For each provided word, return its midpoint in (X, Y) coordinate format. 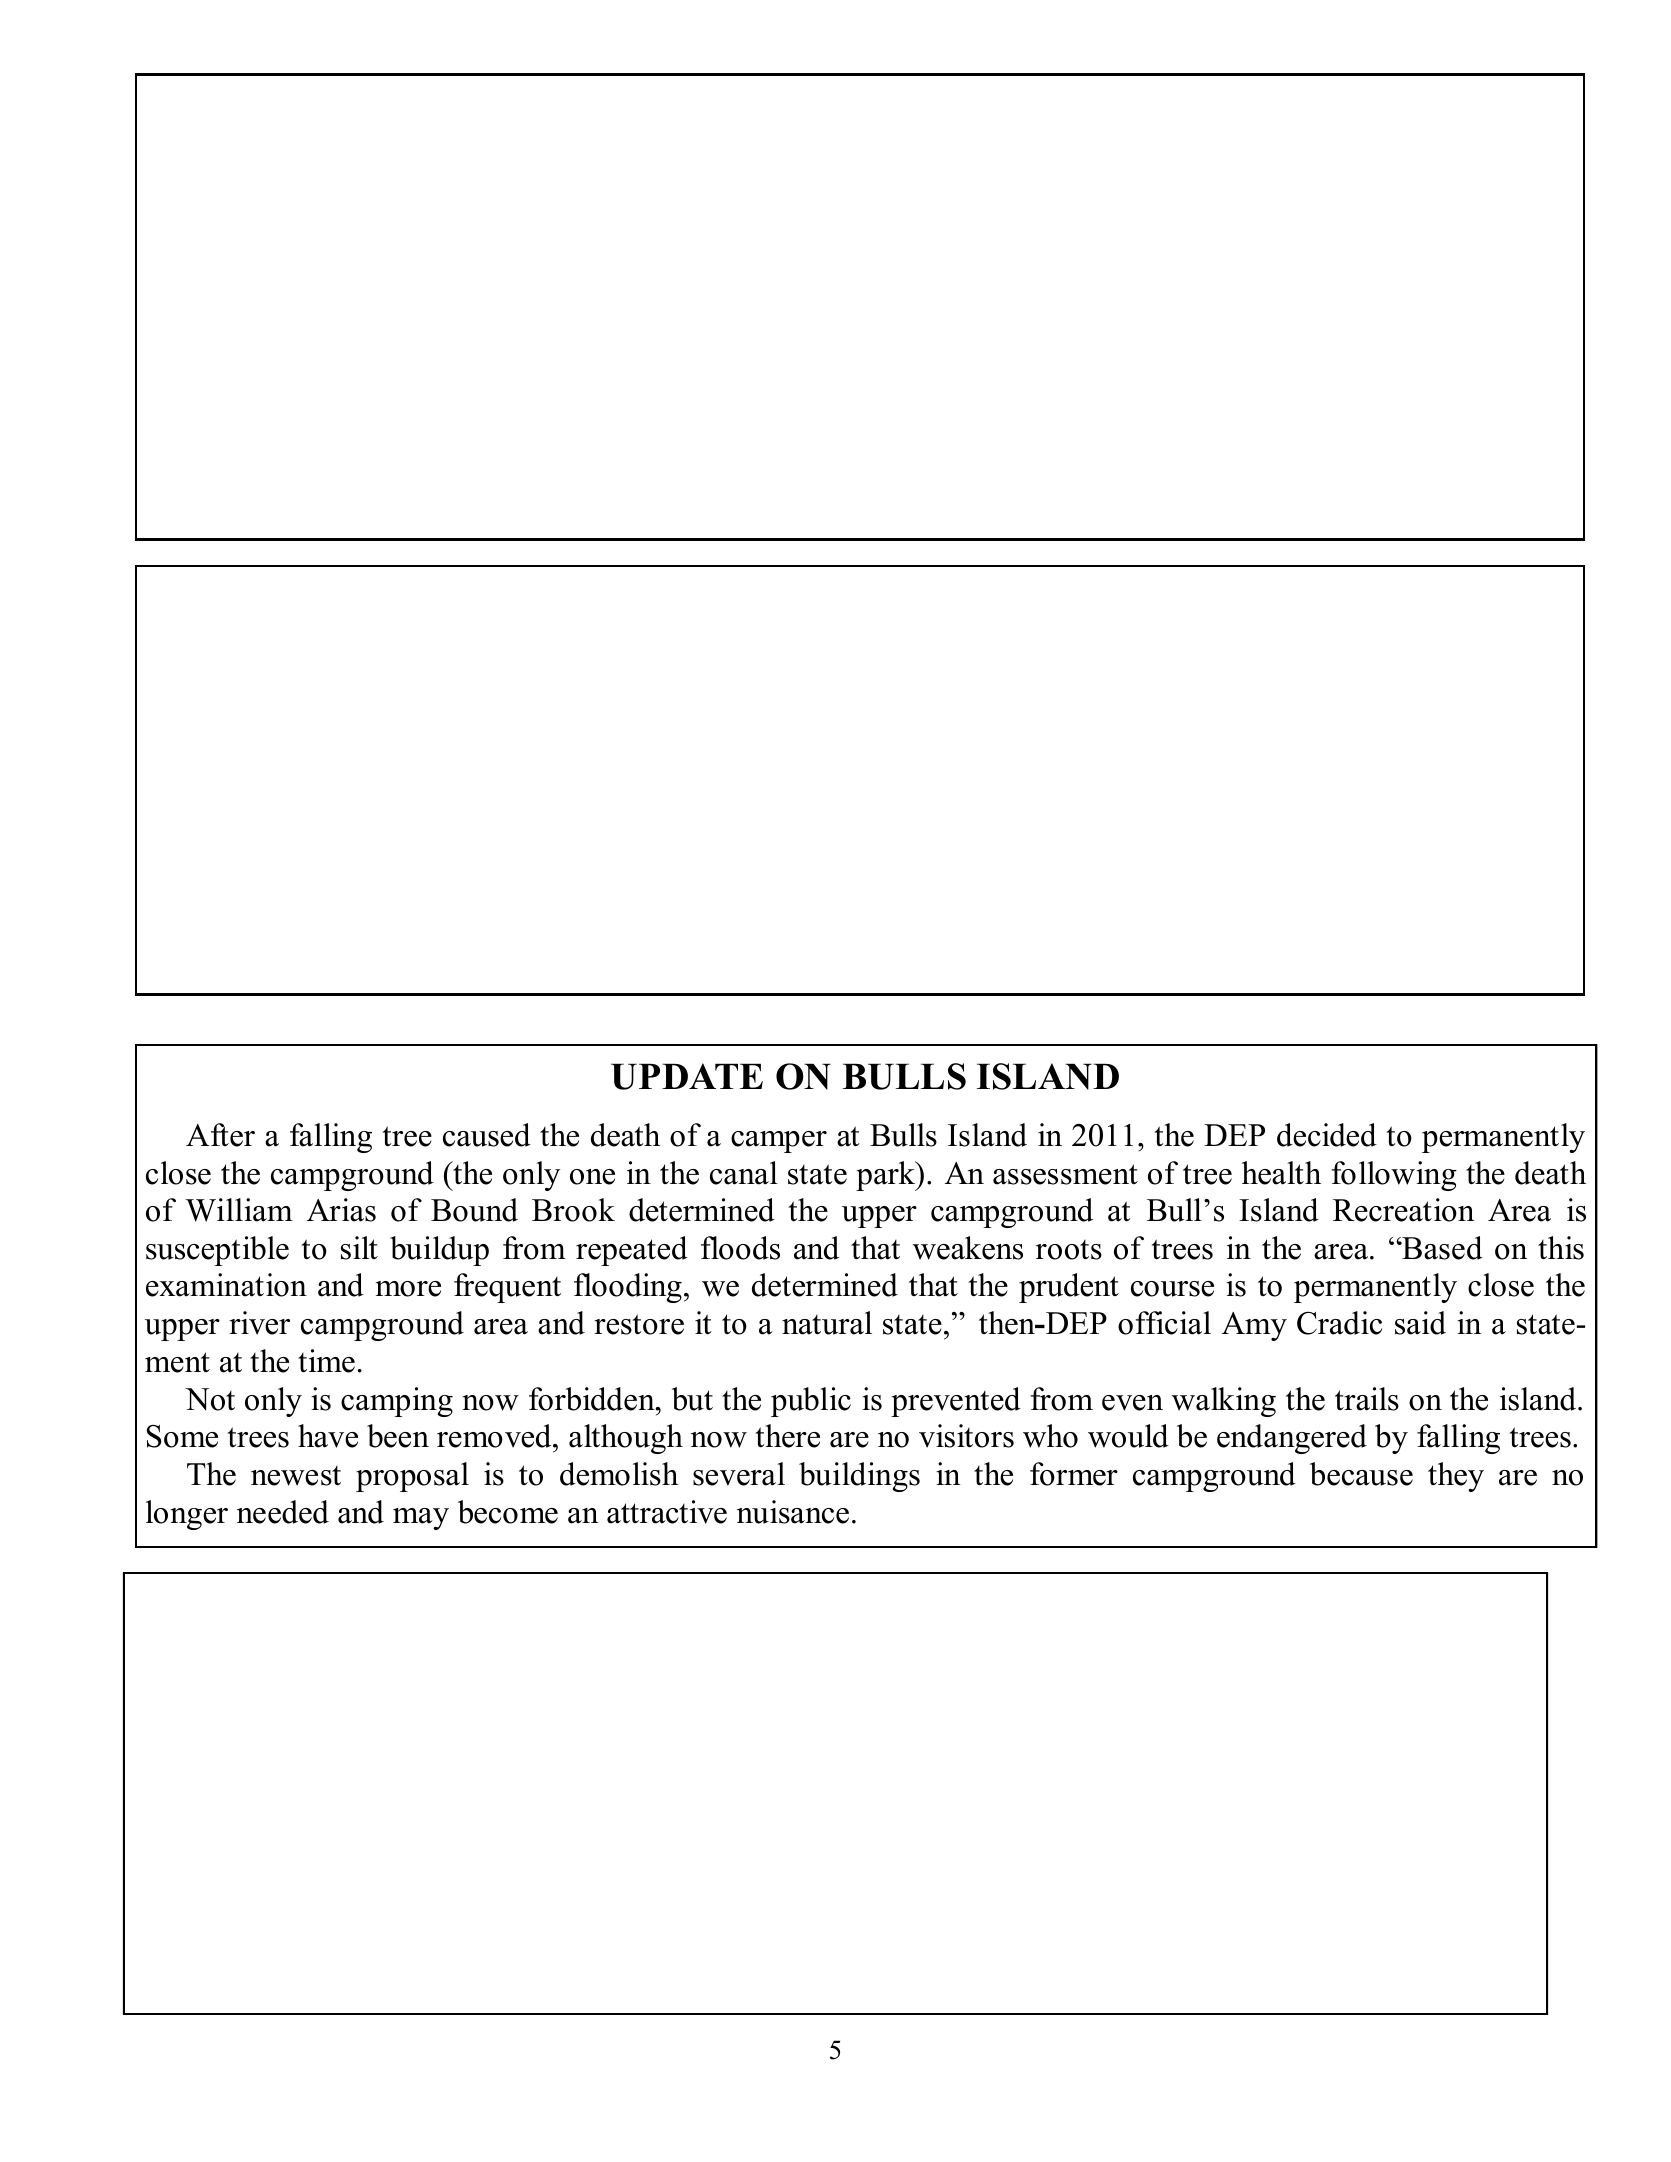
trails (1367, 1399)
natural (827, 1323)
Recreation (1403, 1210)
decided (1327, 1135)
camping (397, 1402)
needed (283, 1512)
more (408, 1289)
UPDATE (687, 1076)
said (1420, 1323)
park (887, 1176)
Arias (341, 1210)
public (811, 1402)
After (220, 1135)
